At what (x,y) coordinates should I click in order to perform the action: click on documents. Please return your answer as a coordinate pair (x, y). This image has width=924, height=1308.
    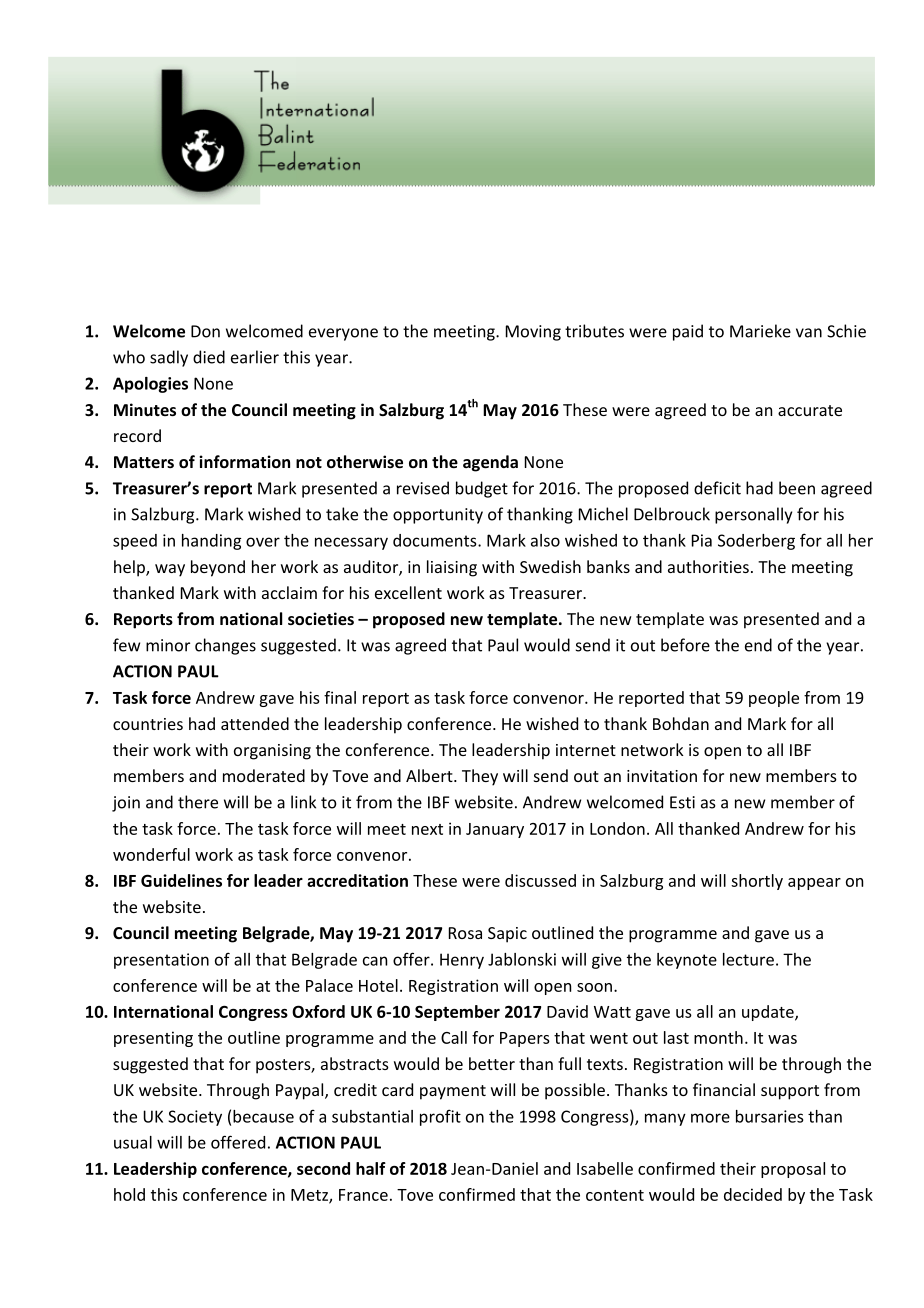
    Looking at the image, I should click on (436, 540).
